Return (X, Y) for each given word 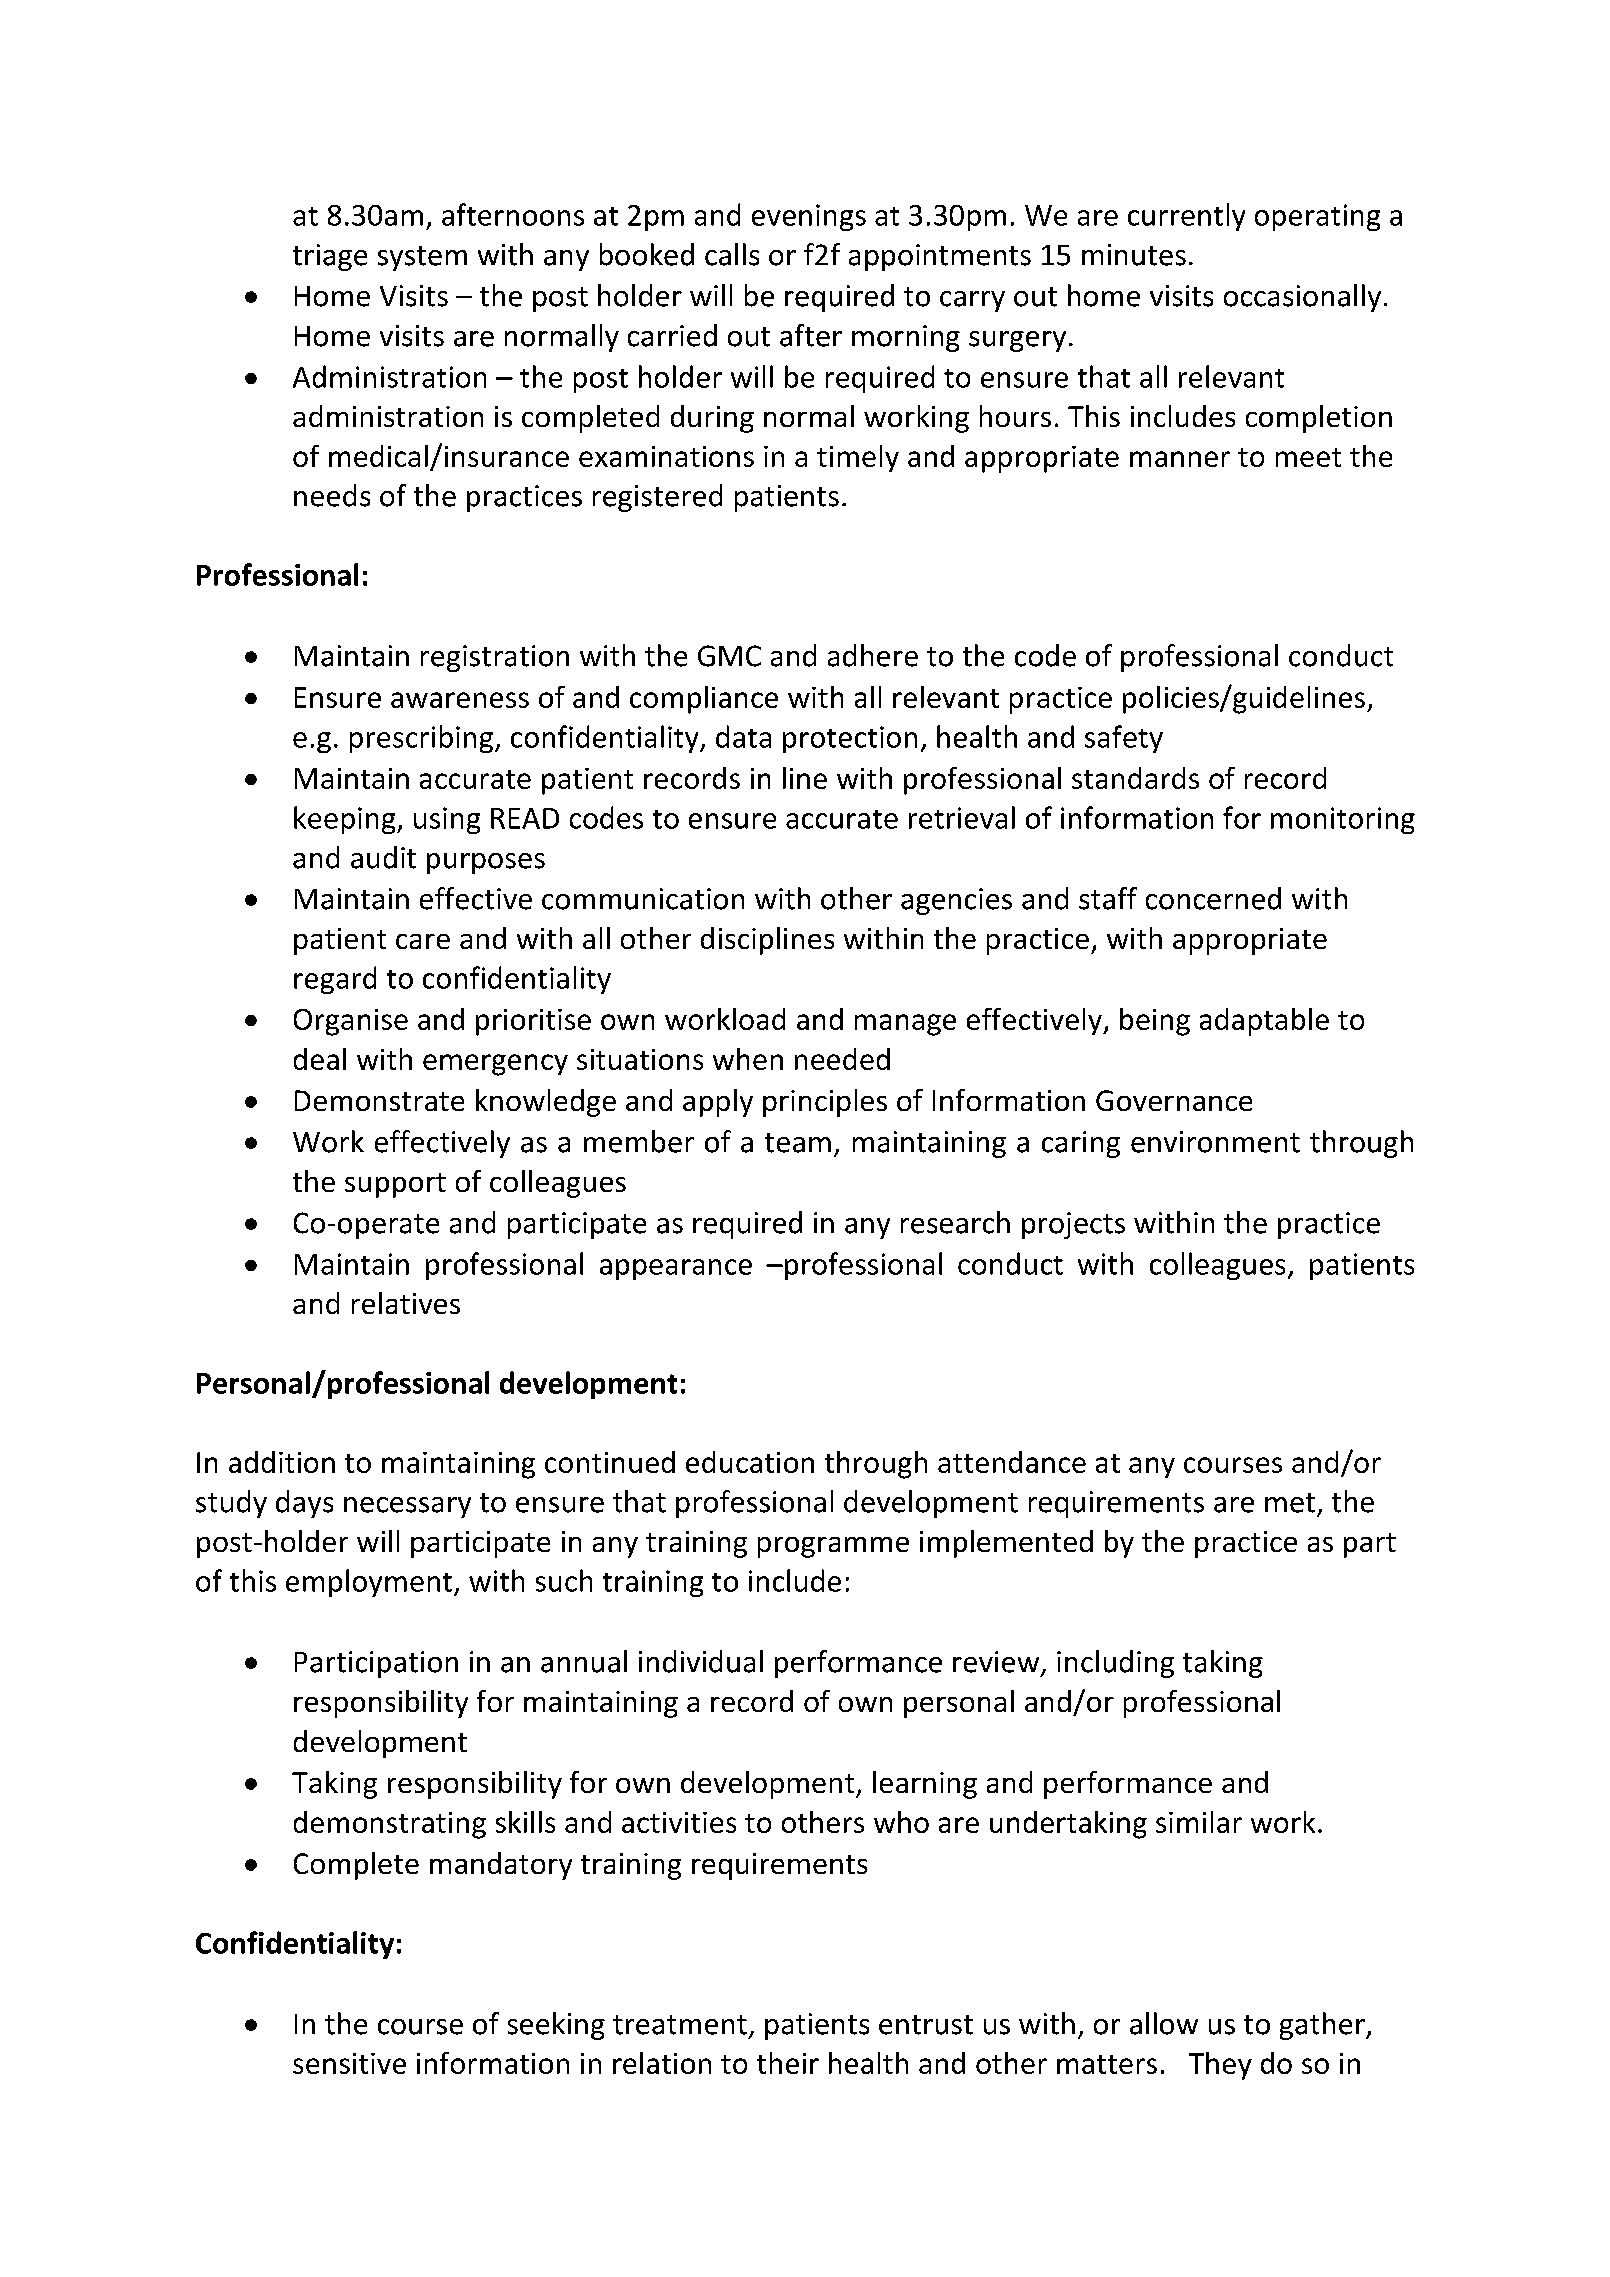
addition (282, 1462)
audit (383, 857)
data (743, 736)
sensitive (349, 2063)
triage (330, 257)
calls (732, 254)
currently (1186, 217)
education (750, 1462)
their (788, 2063)
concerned (1213, 898)
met (1290, 1503)
